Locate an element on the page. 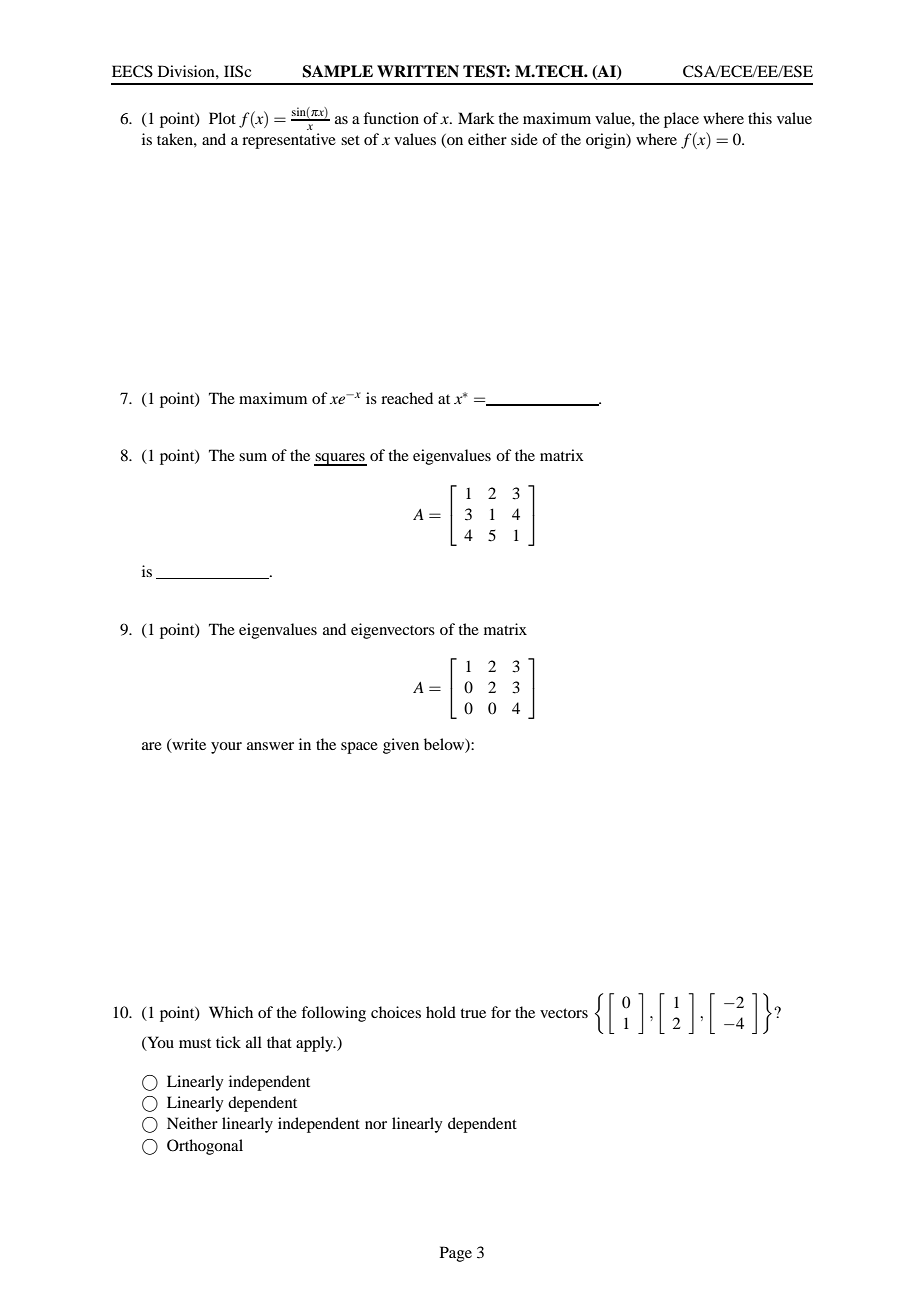 The width and height of the image is (924, 1308). place is located at coordinates (681, 120).
